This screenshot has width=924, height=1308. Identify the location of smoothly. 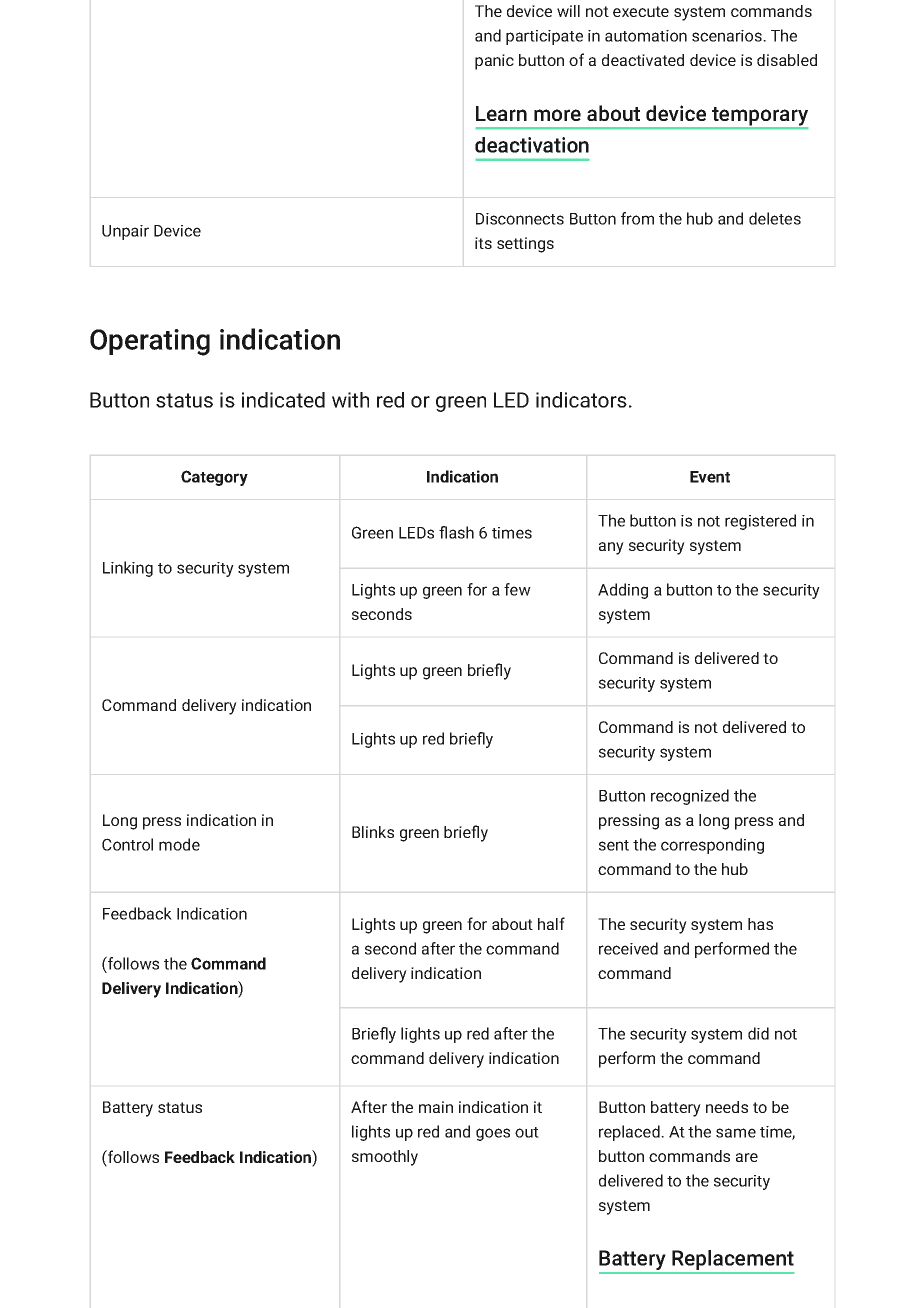
(385, 1158).
